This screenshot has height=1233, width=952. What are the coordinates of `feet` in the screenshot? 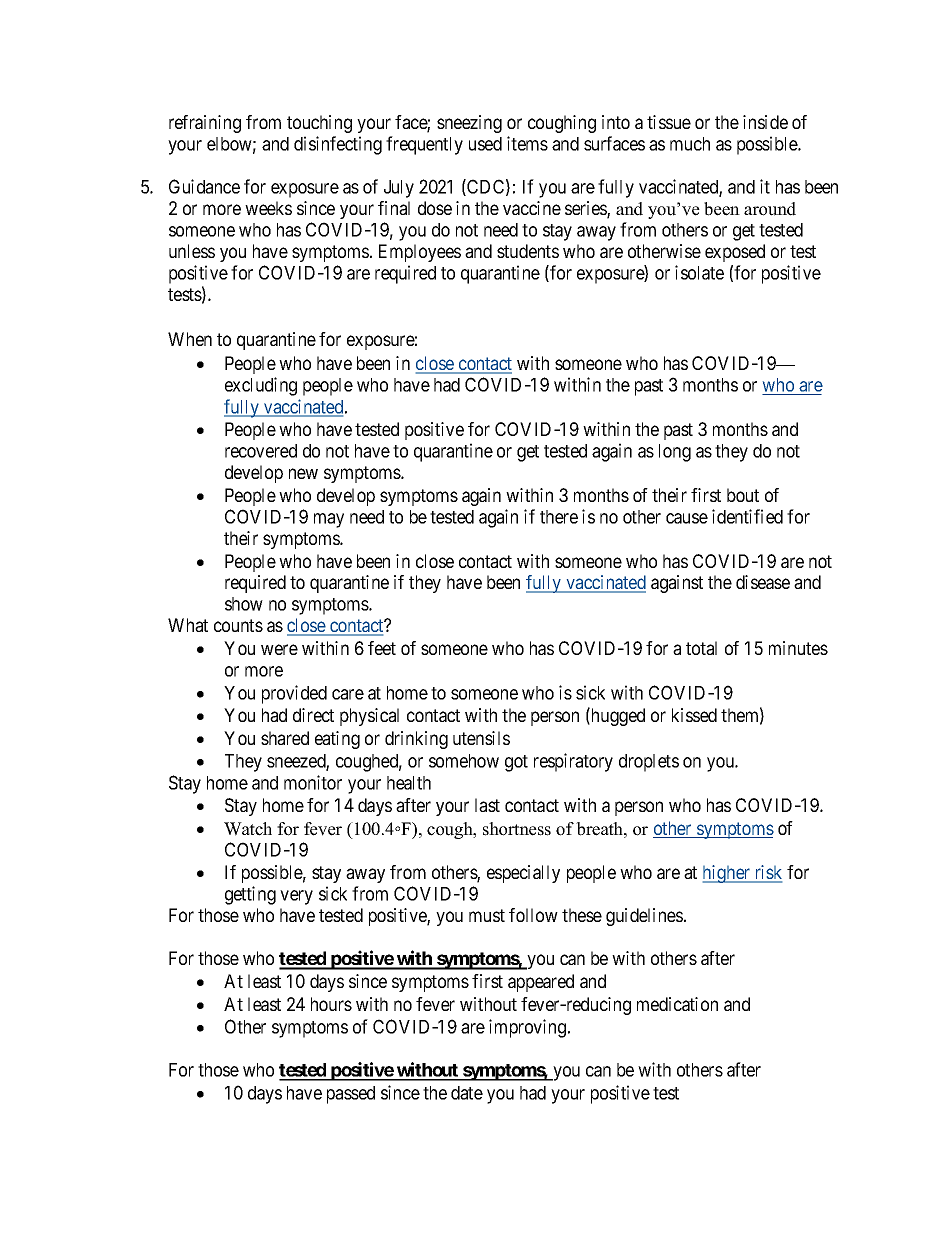 It's located at (382, 648).
